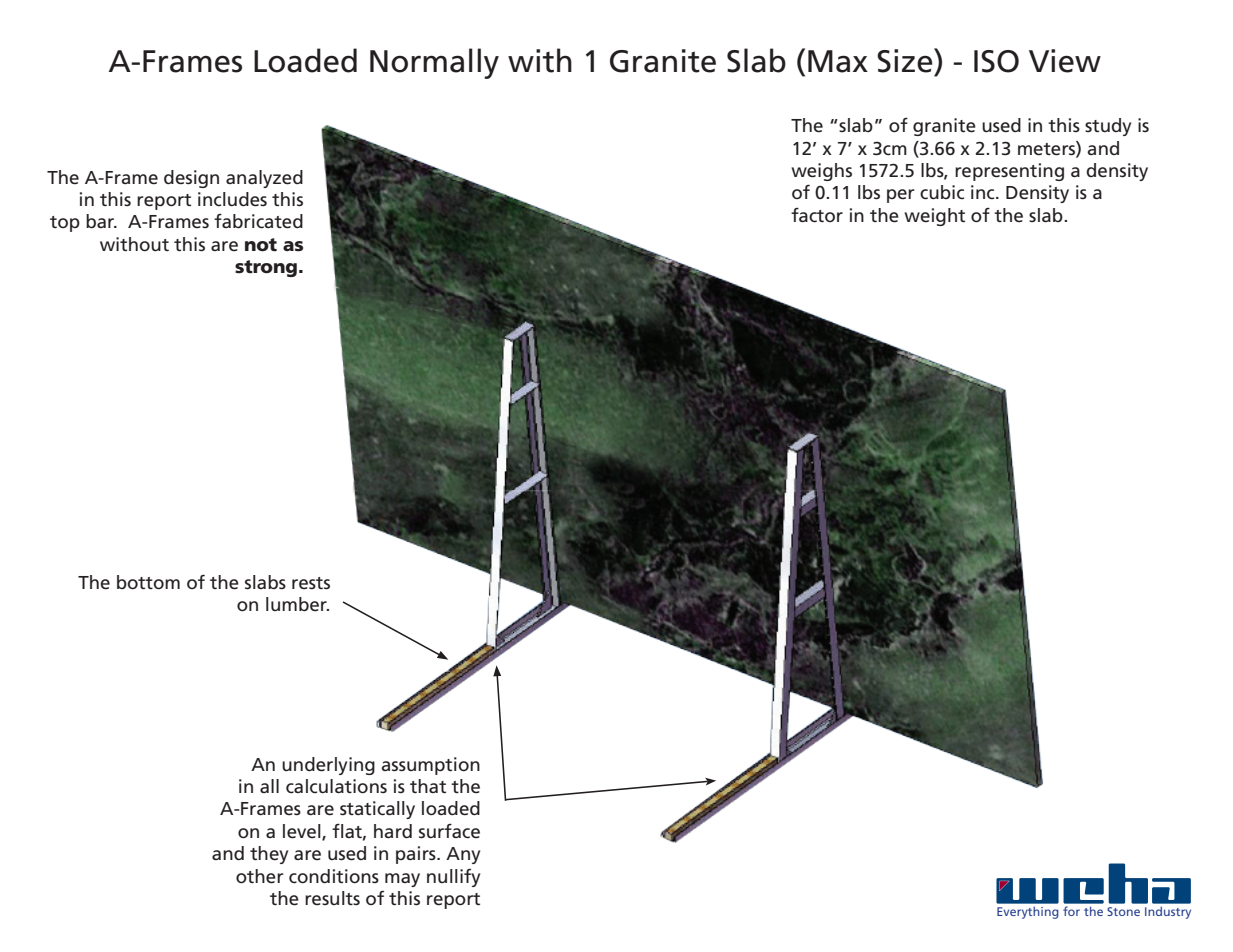 This screenshot has width=1233, height=952. I want to click on per, so click(901, 196).
